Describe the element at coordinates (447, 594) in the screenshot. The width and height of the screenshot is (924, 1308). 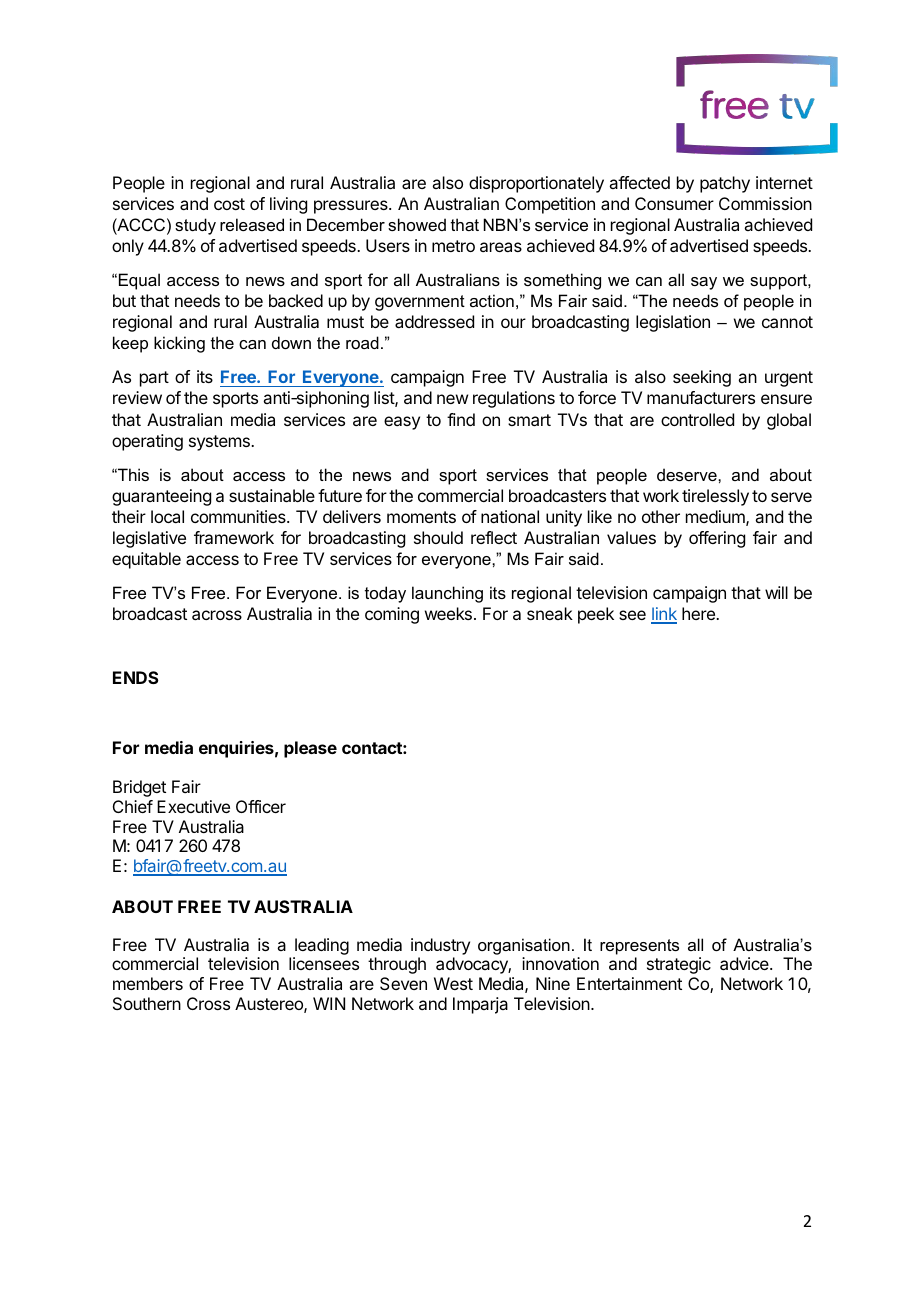
I see `launching` at that location.
